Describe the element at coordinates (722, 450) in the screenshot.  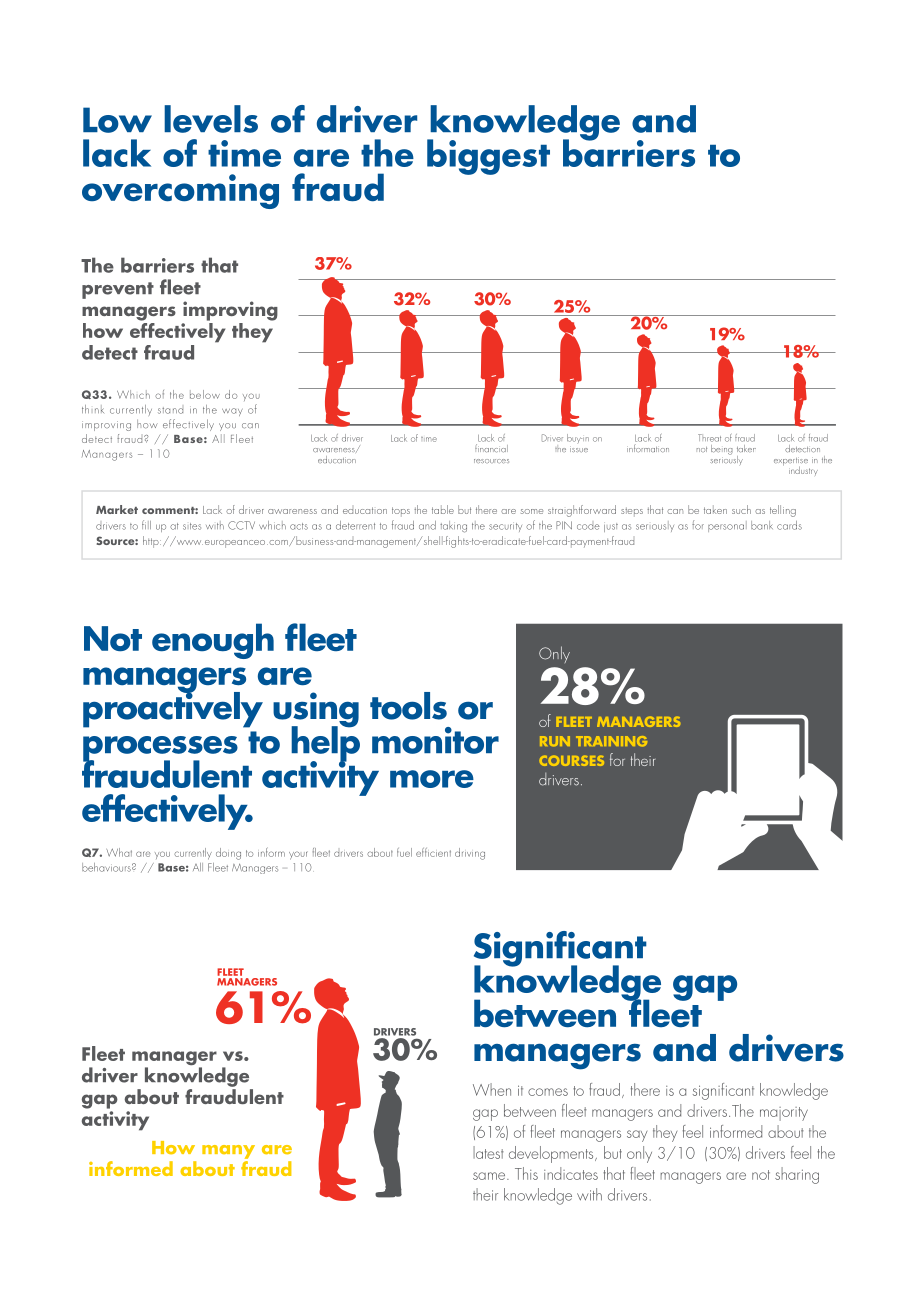
I see `being` at that location.
